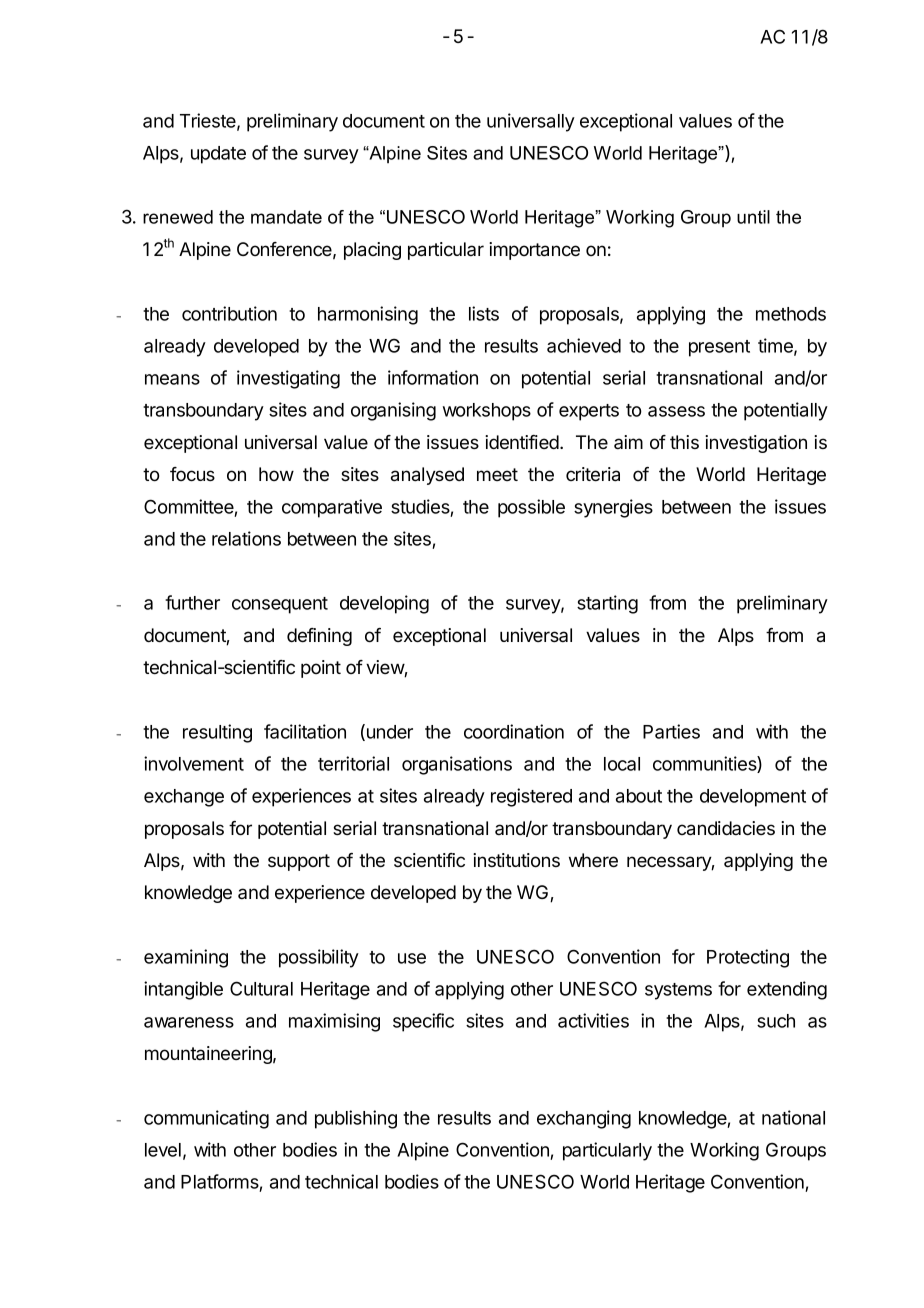 The width and height of the screenshot is (924, 1308). Describe the element at coordinates (299, 862) in the screenshot. I see `support` at that location.
